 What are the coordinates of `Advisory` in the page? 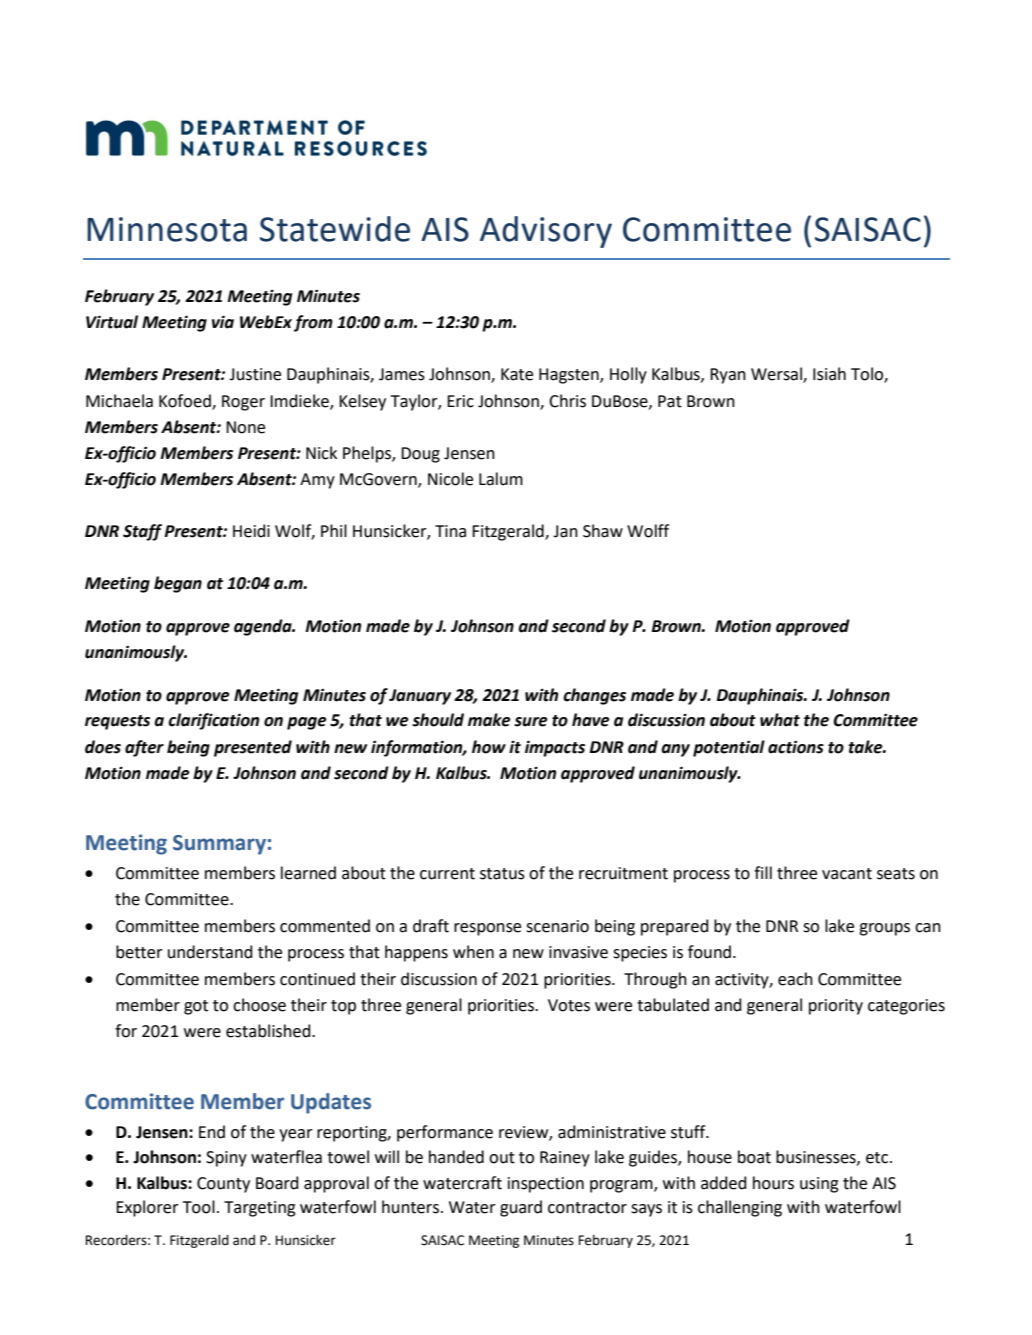 It's located at (546, 232).
